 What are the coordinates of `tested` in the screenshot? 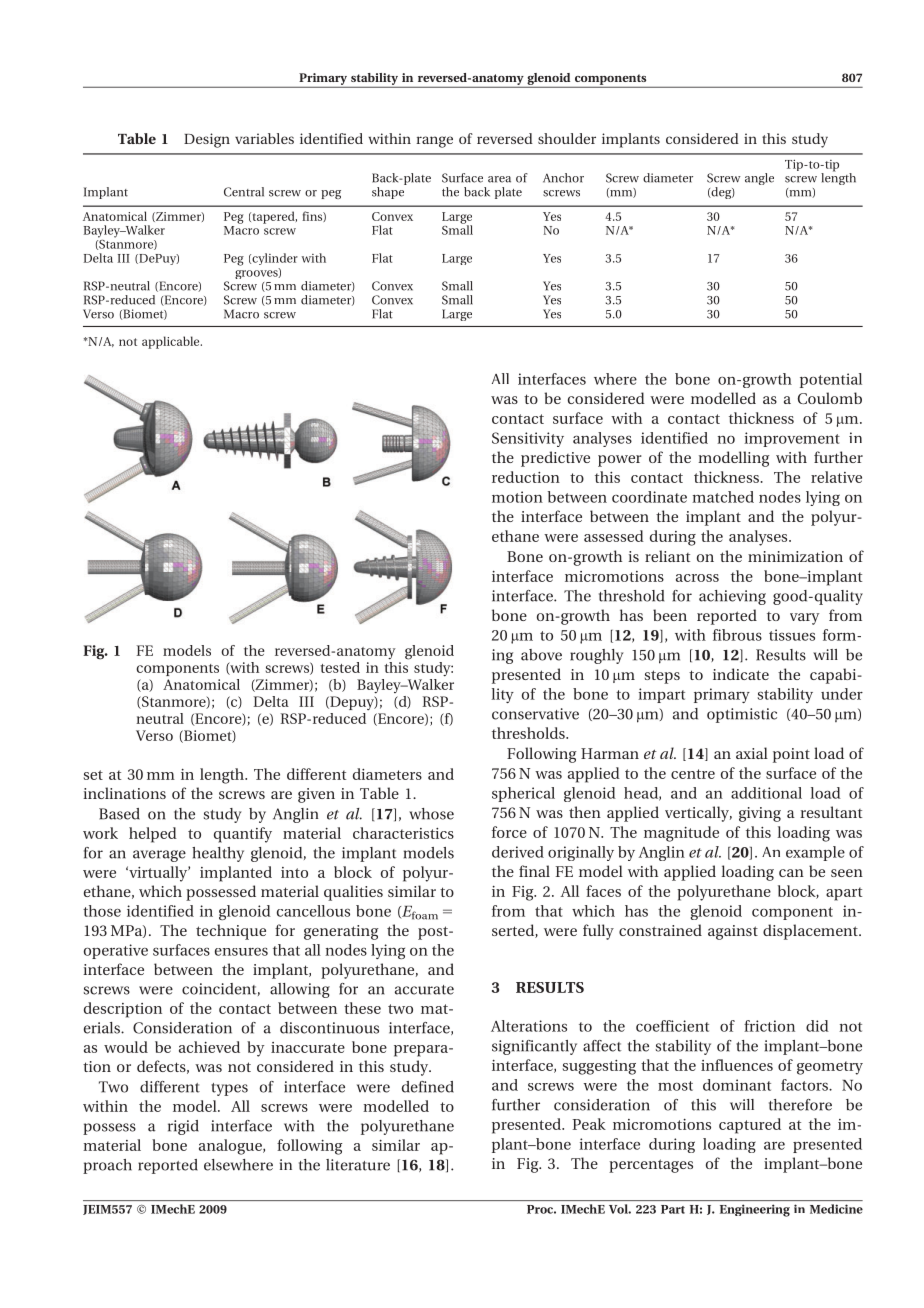 It's located at (340, 667).
